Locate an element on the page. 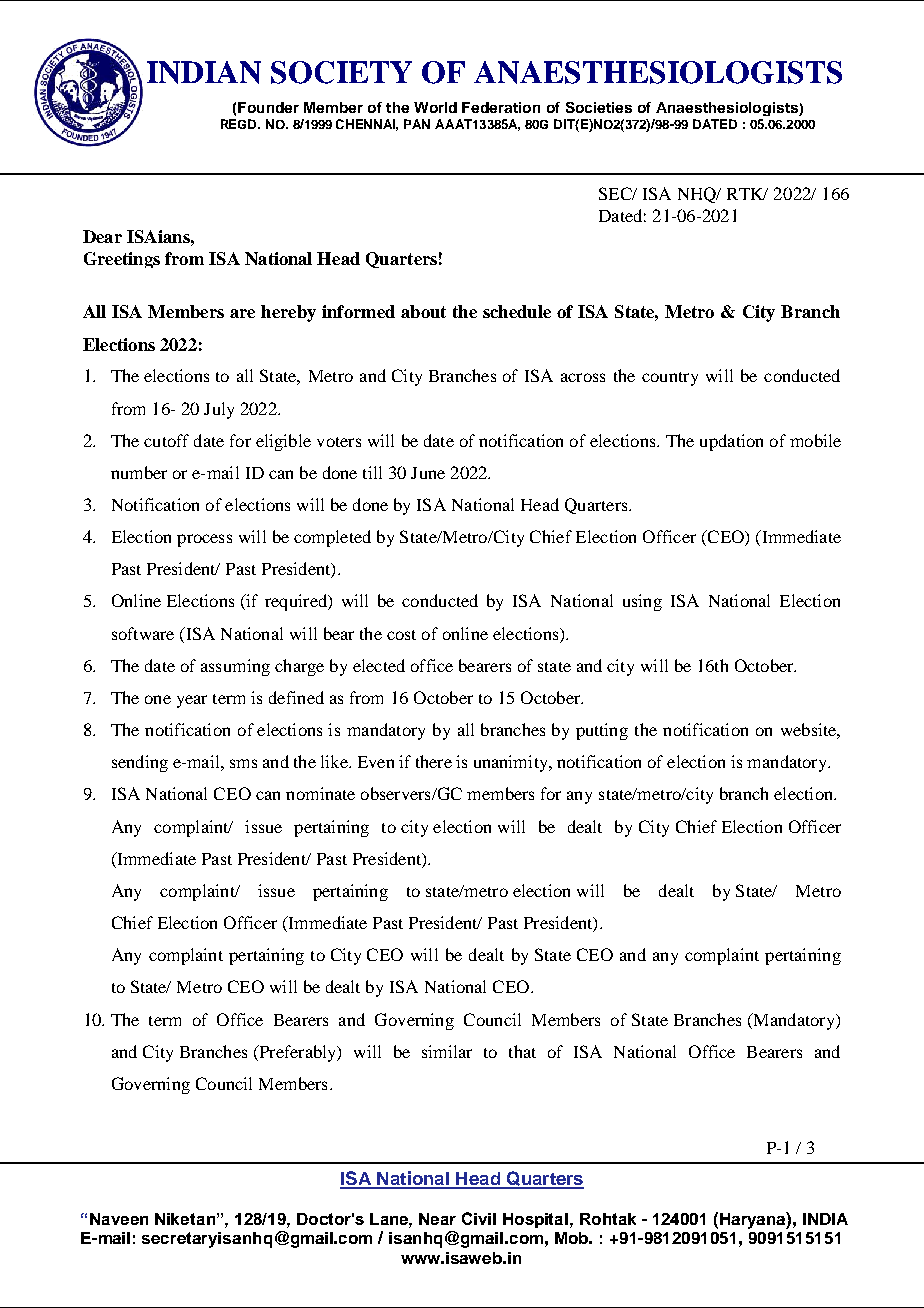 This document has width=924, height=1308. sending is located at coordinates (140, 763).
